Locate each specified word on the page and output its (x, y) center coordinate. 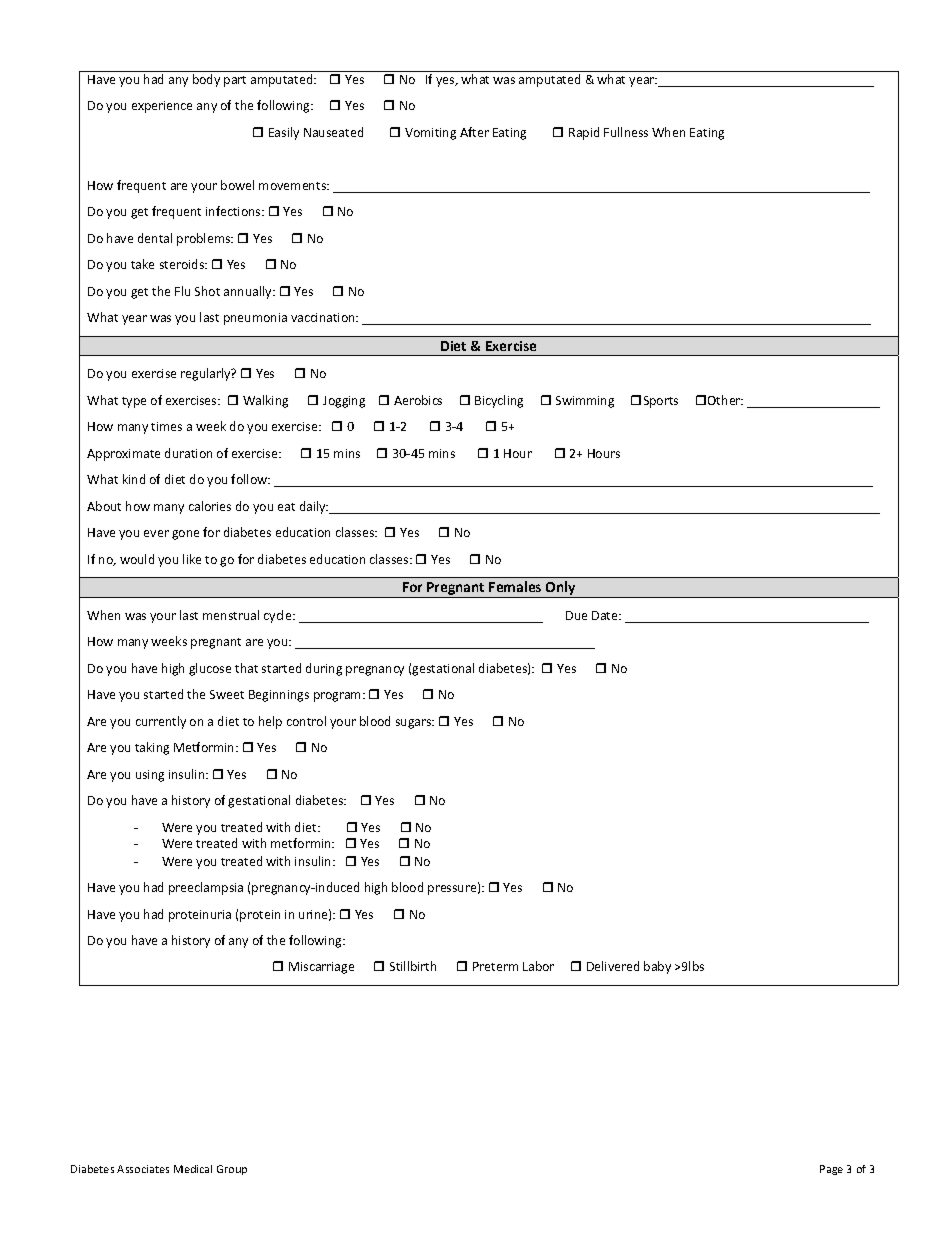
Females (515, 586)
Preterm (495, 966)
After (474, 132)
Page (831, 1170)
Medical (193, 1169)
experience (162, 107)
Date (606, 615)
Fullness (626, 132)
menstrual (231, 615)
